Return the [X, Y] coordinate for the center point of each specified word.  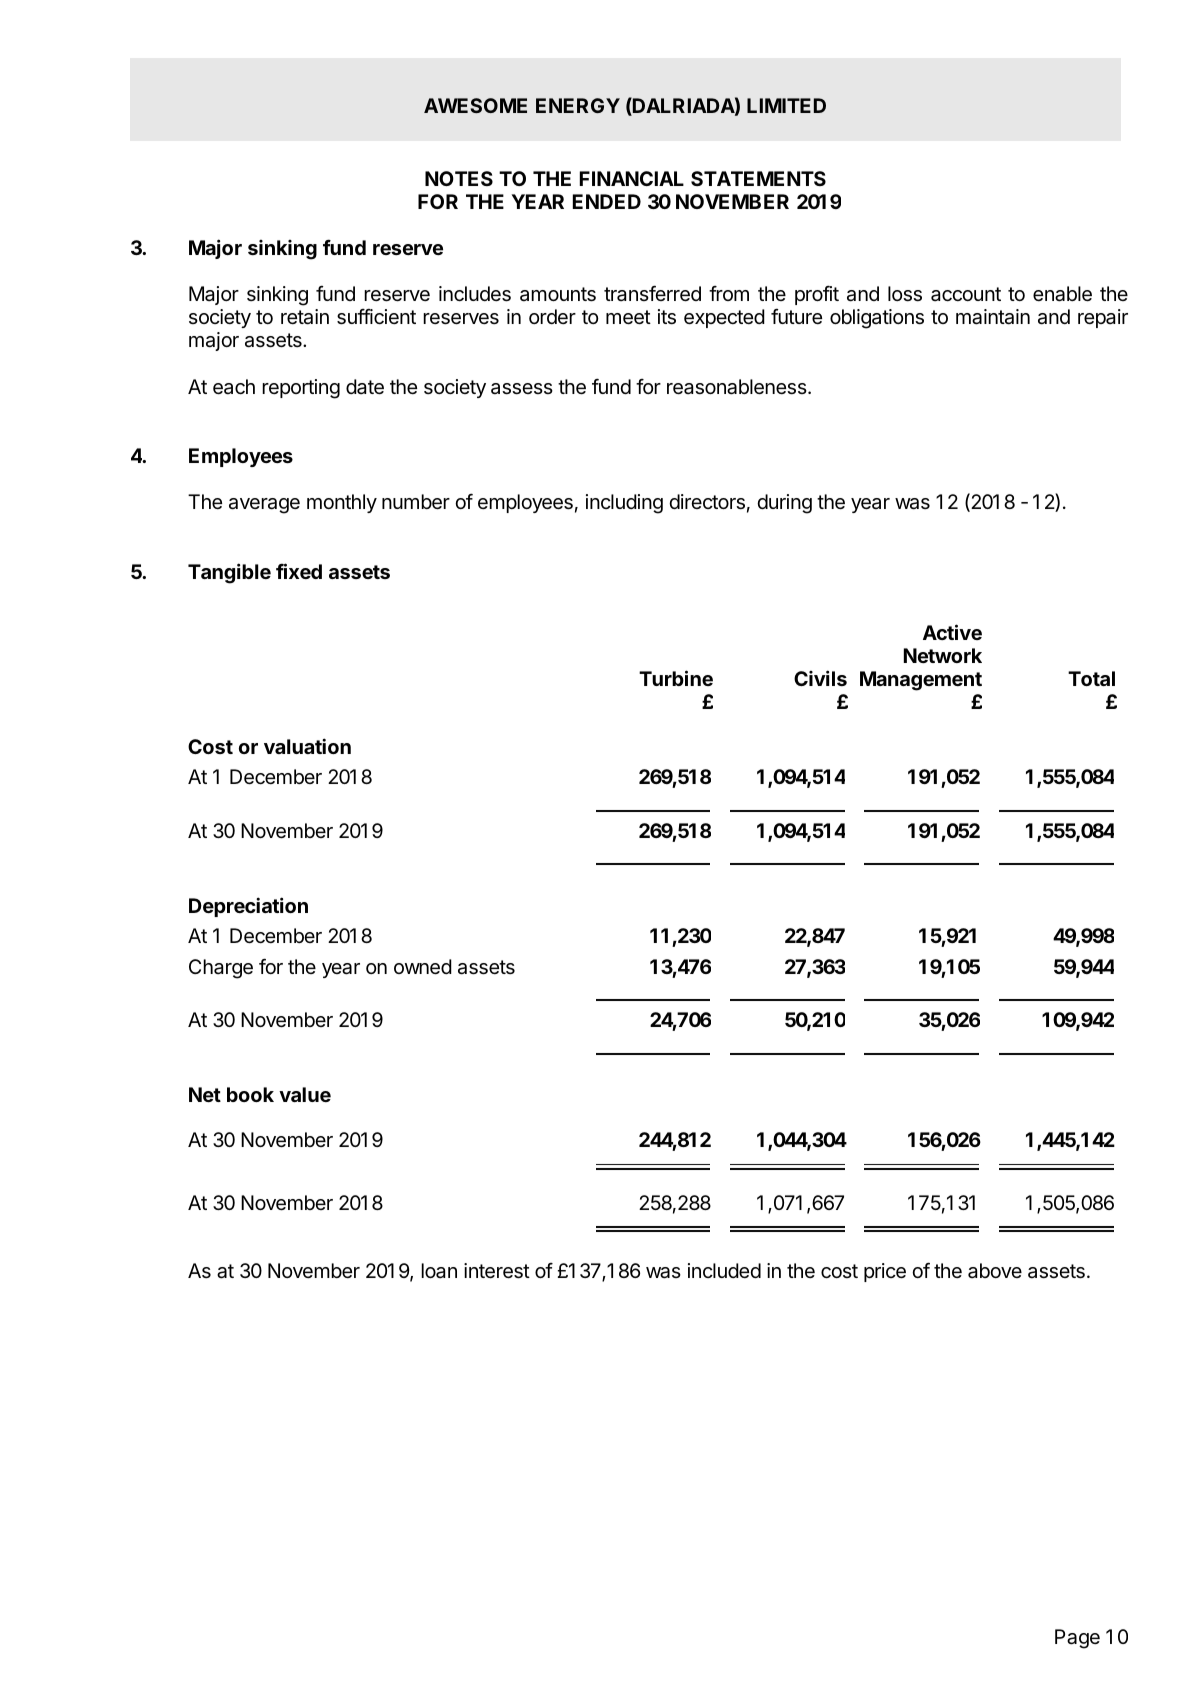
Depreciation [248, 907]
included [724, 1270]
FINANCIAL [632, 178]
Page [1077, 1639]
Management [921, 681]
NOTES [459, 178]
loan [439, 1271]
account [966, 294]
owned [423, 967]
